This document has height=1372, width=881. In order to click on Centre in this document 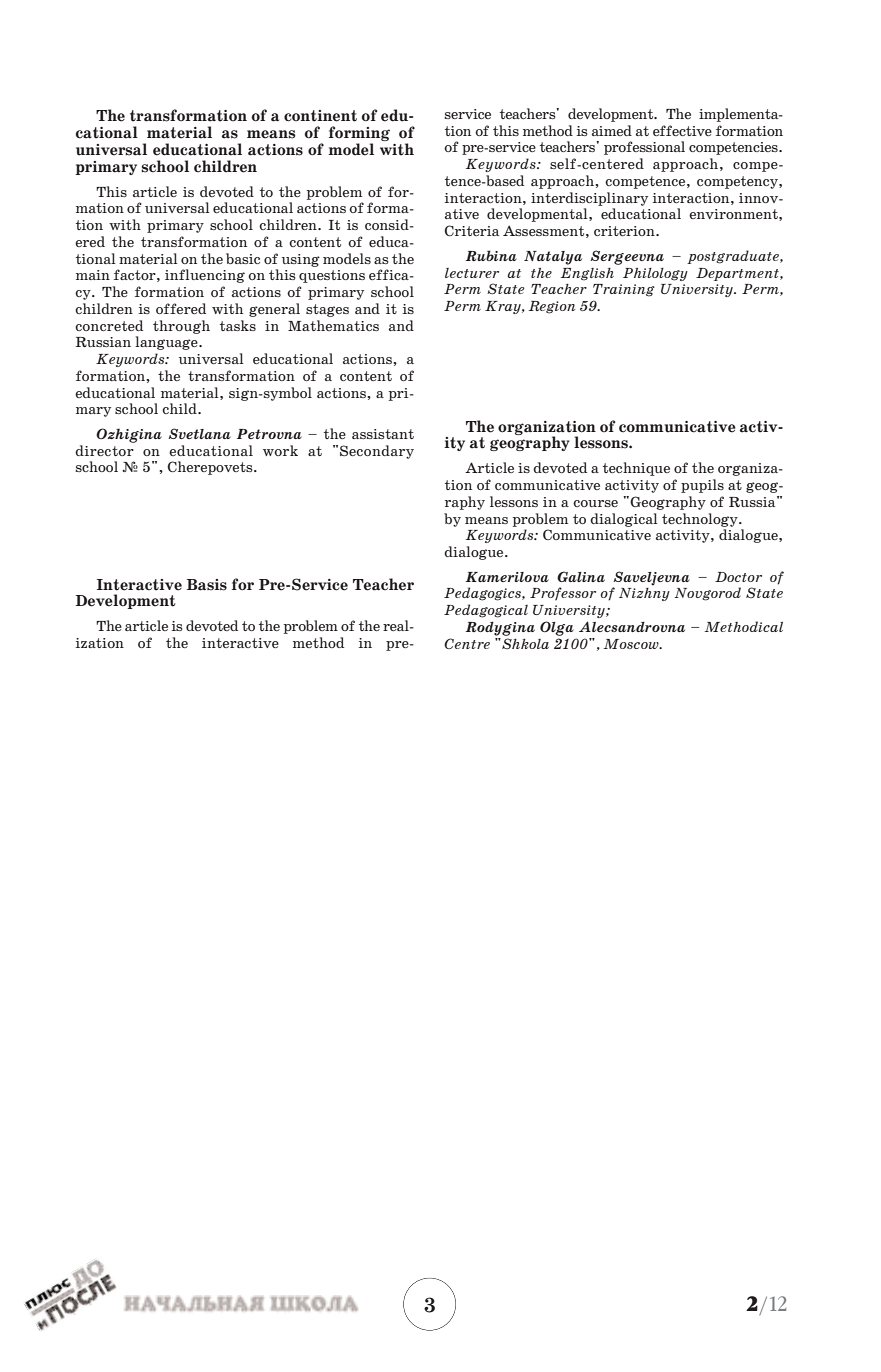, I will do `click(467, 643)`.
